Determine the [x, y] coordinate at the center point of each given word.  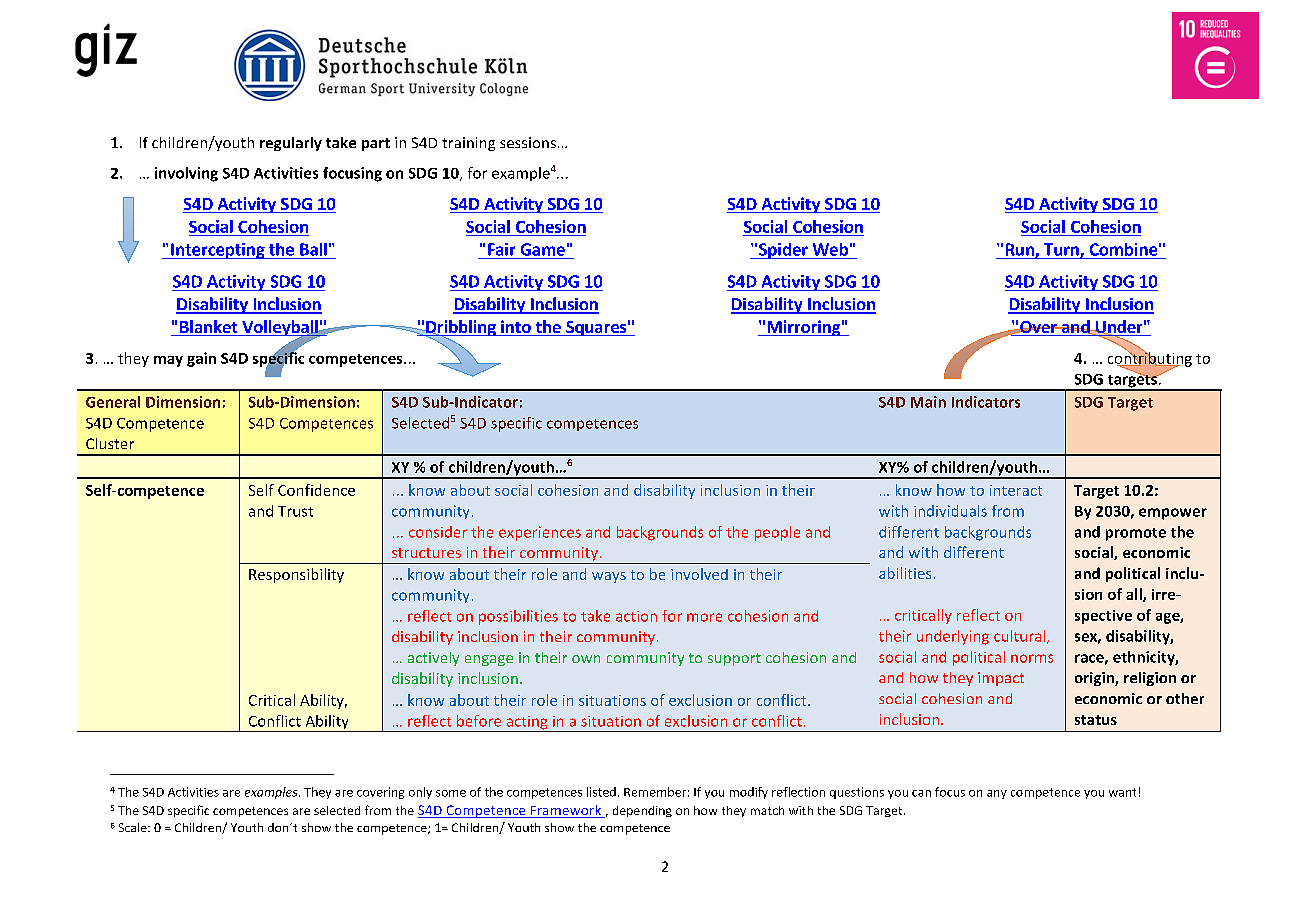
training [468, 144]
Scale [134, 827]
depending [642, 811]
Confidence [316, 490]
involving [186, 174]
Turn [1062, 250]
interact [1016, 490]
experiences [540, 533]
